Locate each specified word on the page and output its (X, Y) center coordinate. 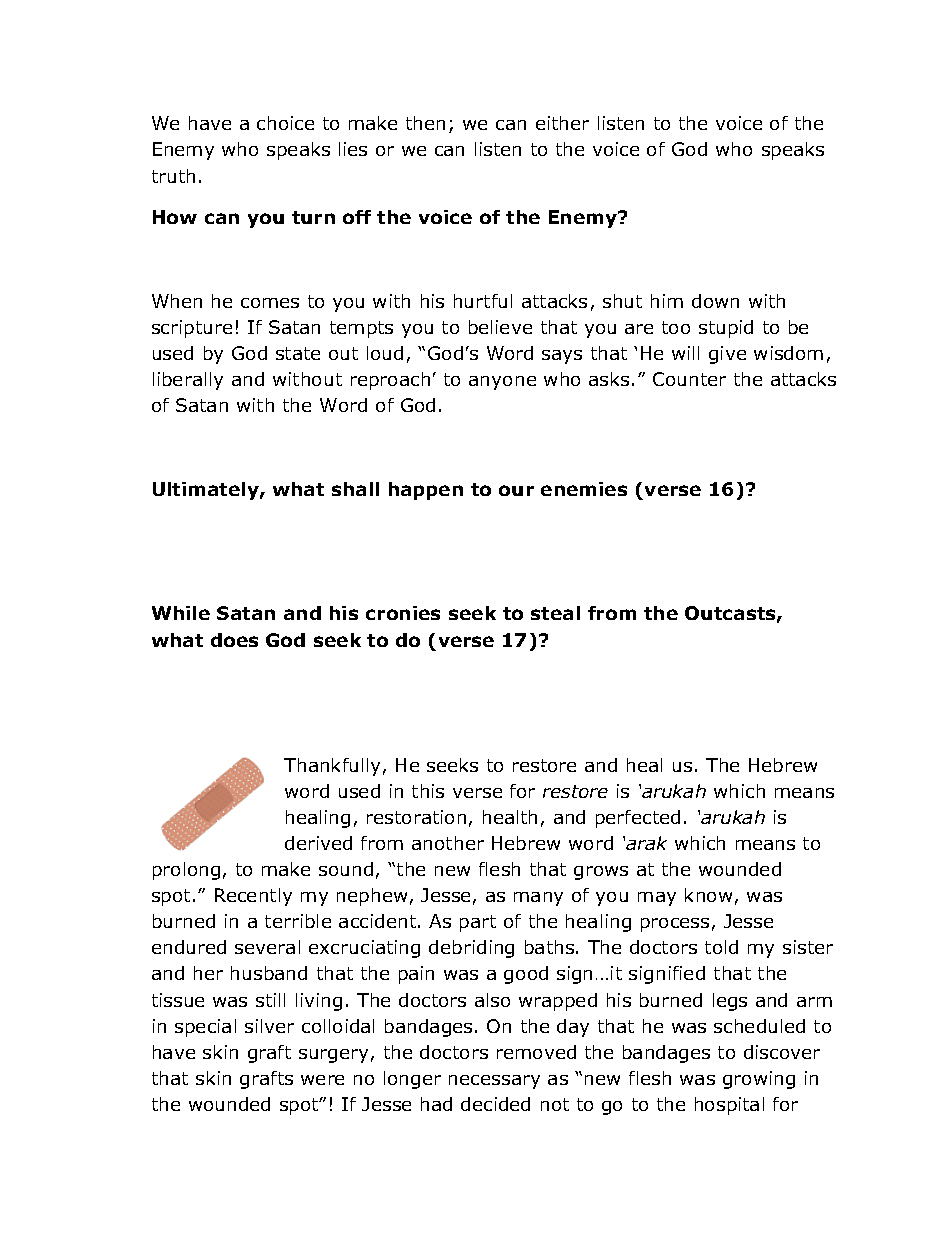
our (516, 490)
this (428, 791)
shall (355, 489)
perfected (638, 819)
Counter (689, 379)
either (562, 123)
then (425, 123)
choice (285, 123)
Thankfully (332, 767)
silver (269, 1026)
